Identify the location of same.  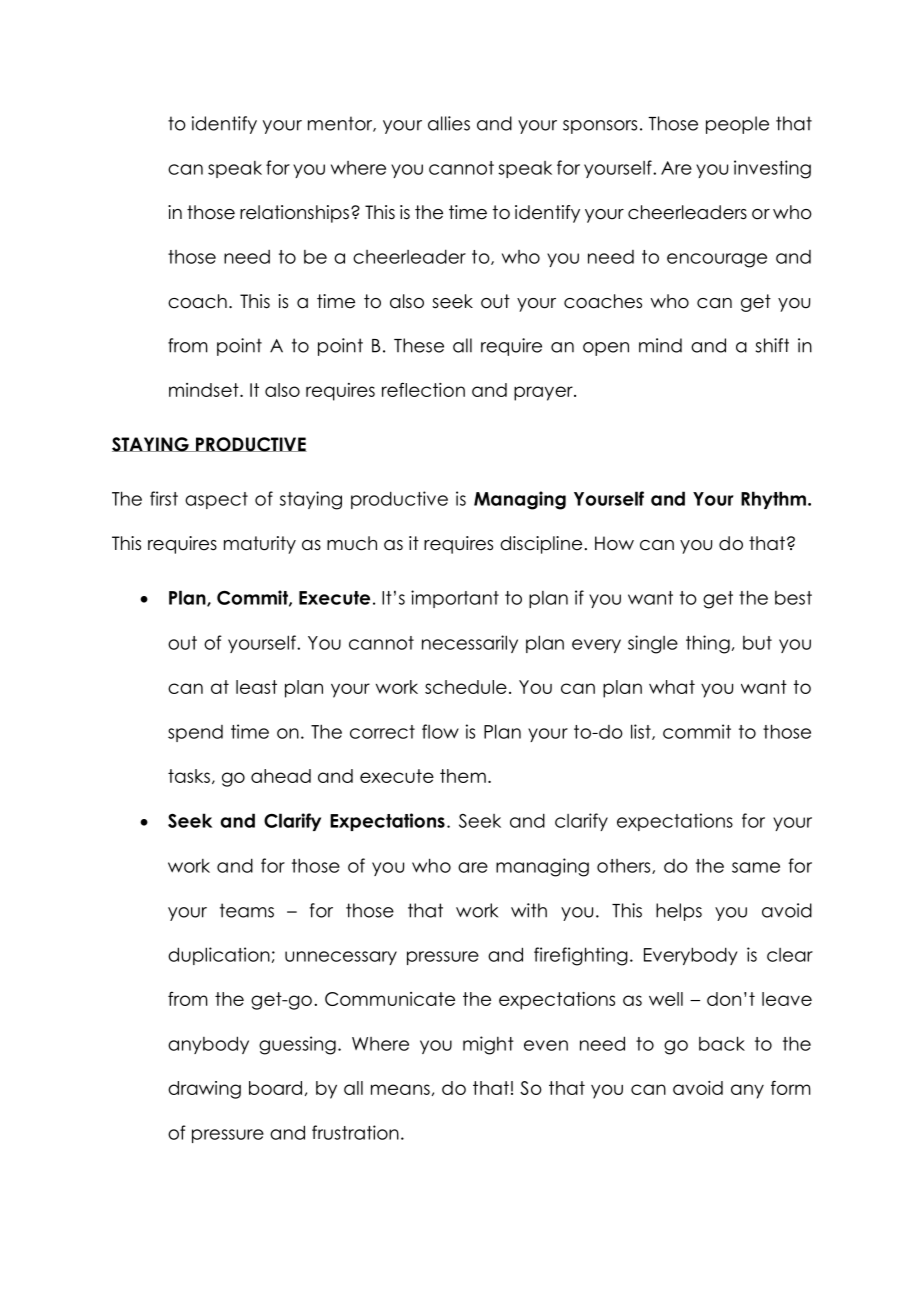
(756, 867).
